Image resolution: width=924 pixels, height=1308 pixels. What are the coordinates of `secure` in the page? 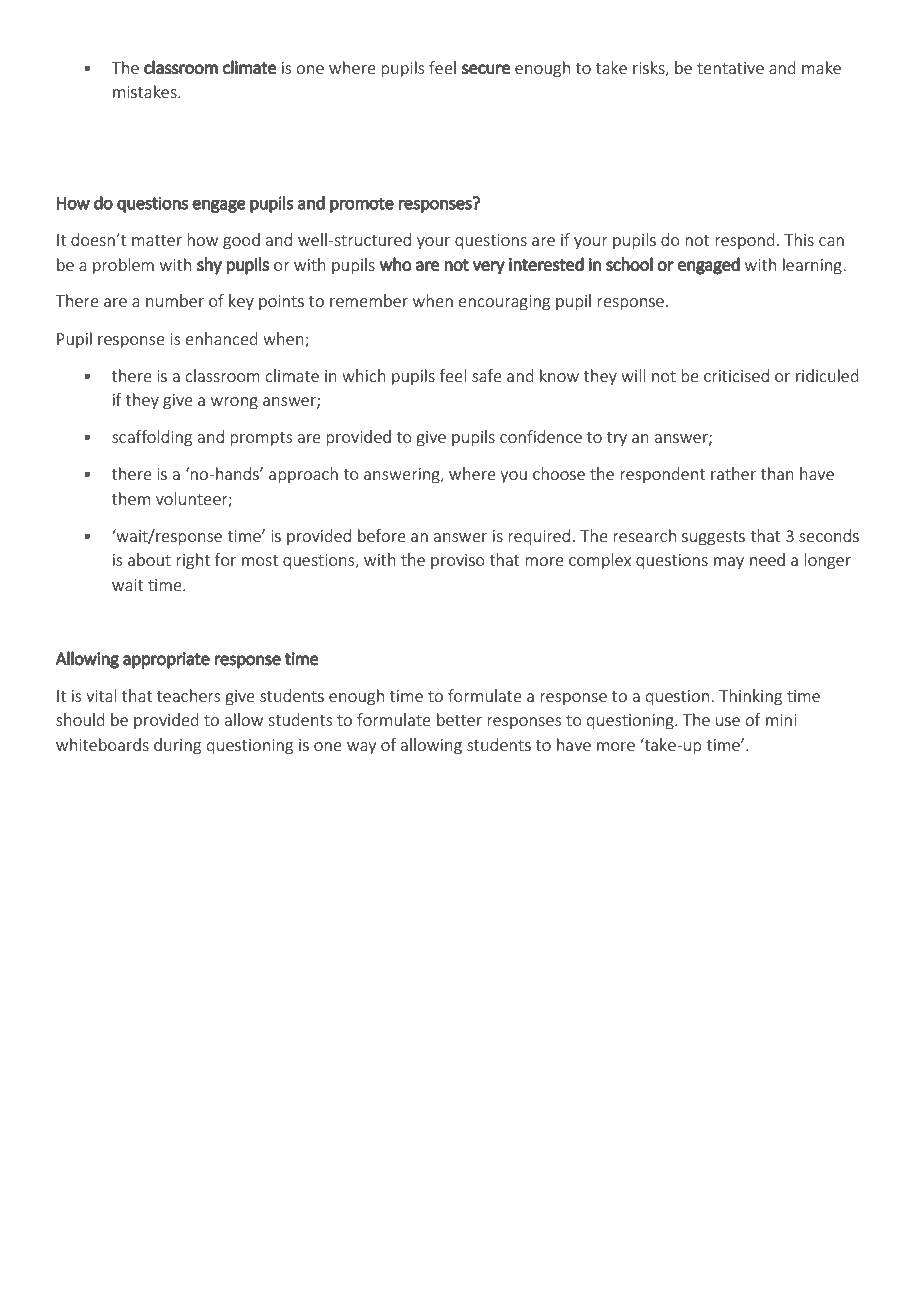 It's located at (486, 69).
